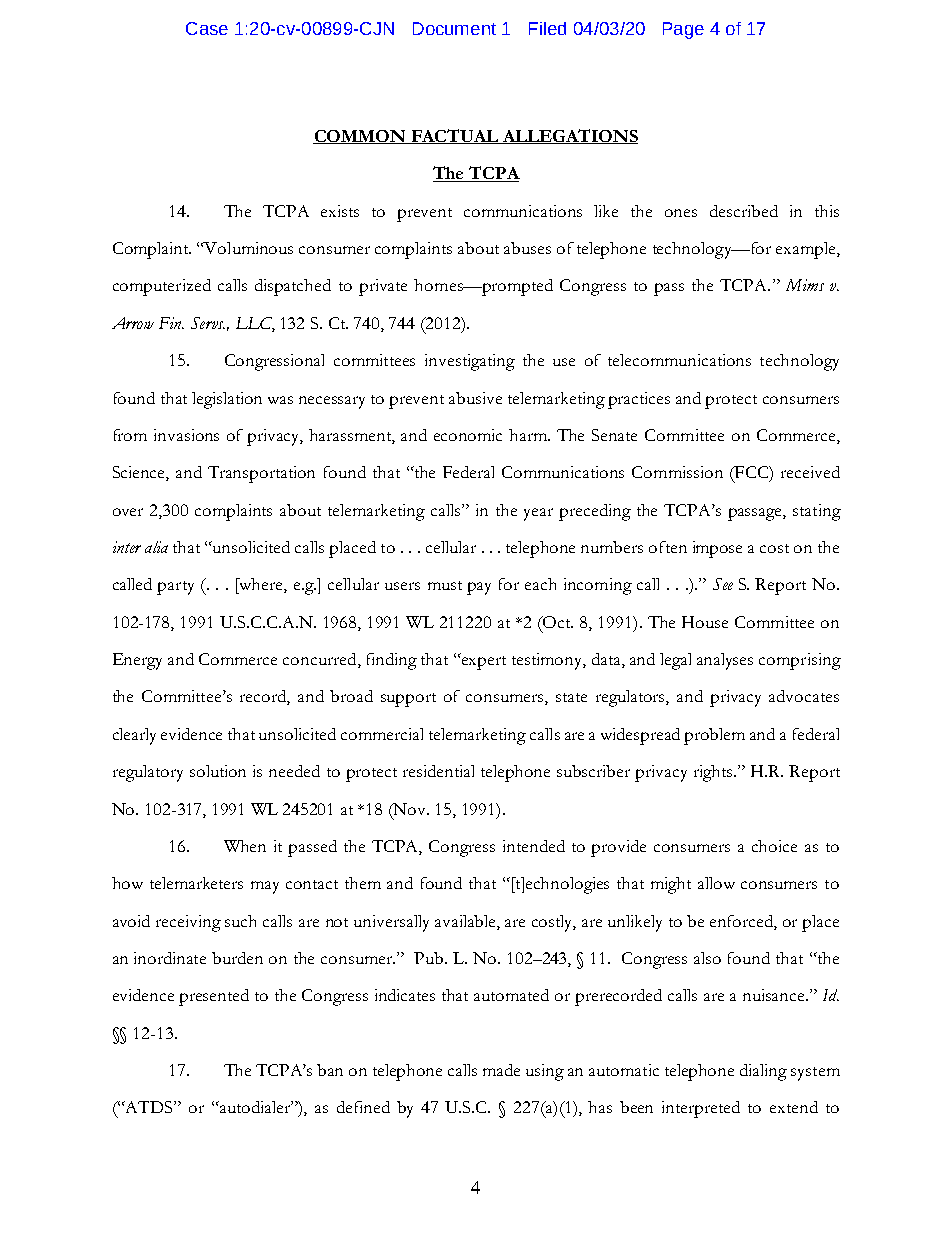 The width and height of the document is (952, 1233). Describe the element at coordinates (763, 1072) in the document. I see `dialing` at that location.
